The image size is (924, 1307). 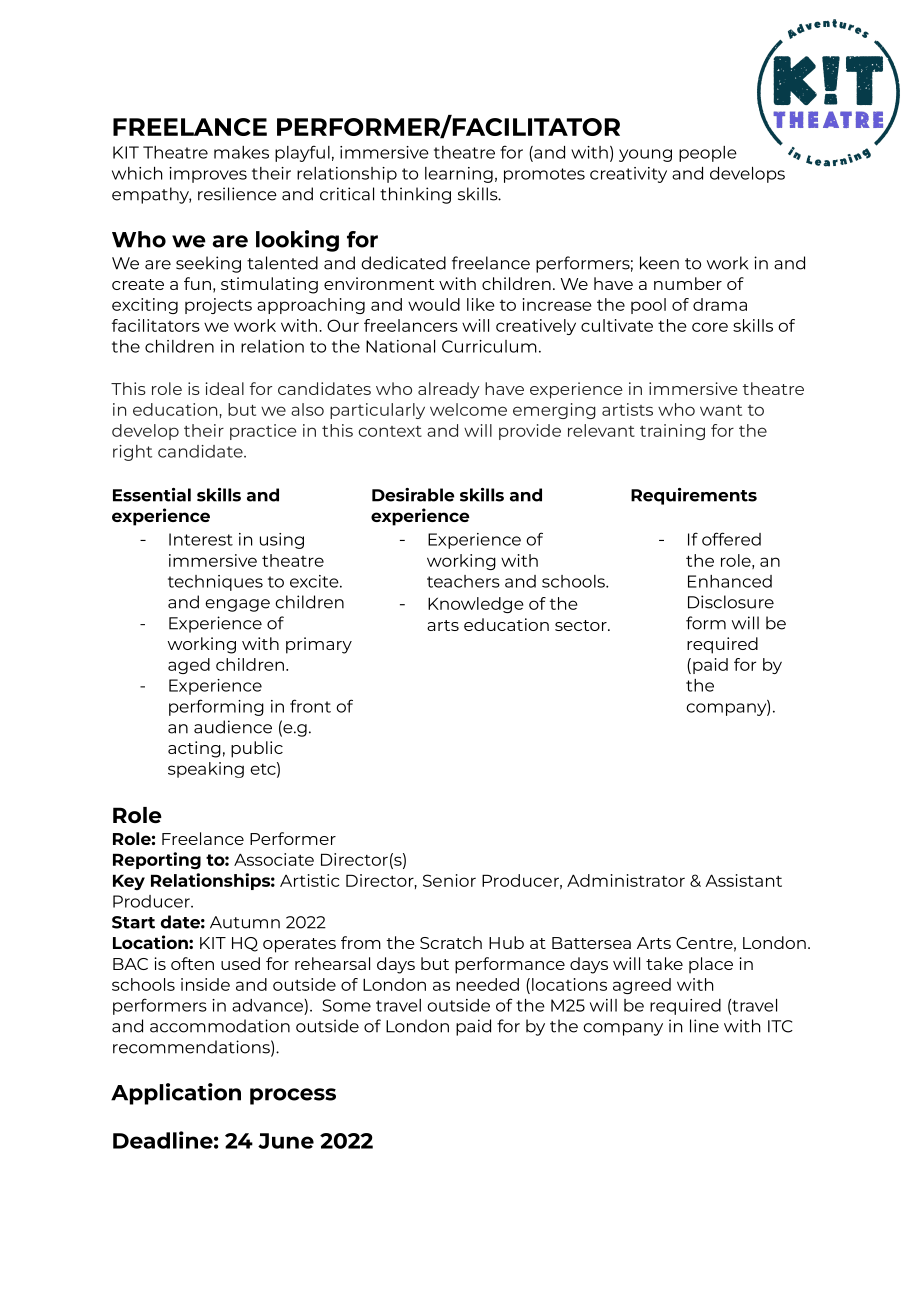 I want to click on improves, so click(x=208, y=175).
